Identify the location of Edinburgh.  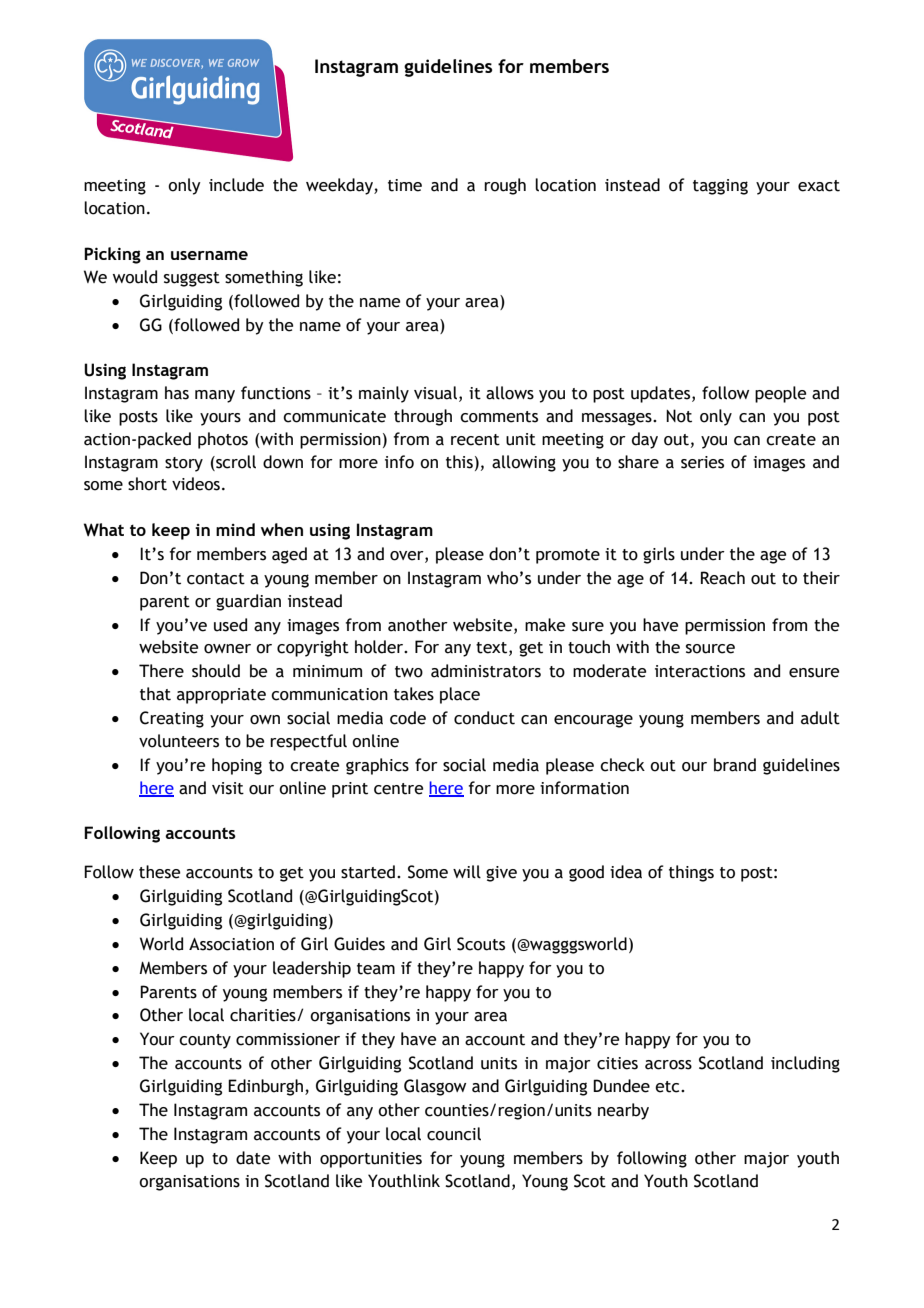
(265, 1087).
